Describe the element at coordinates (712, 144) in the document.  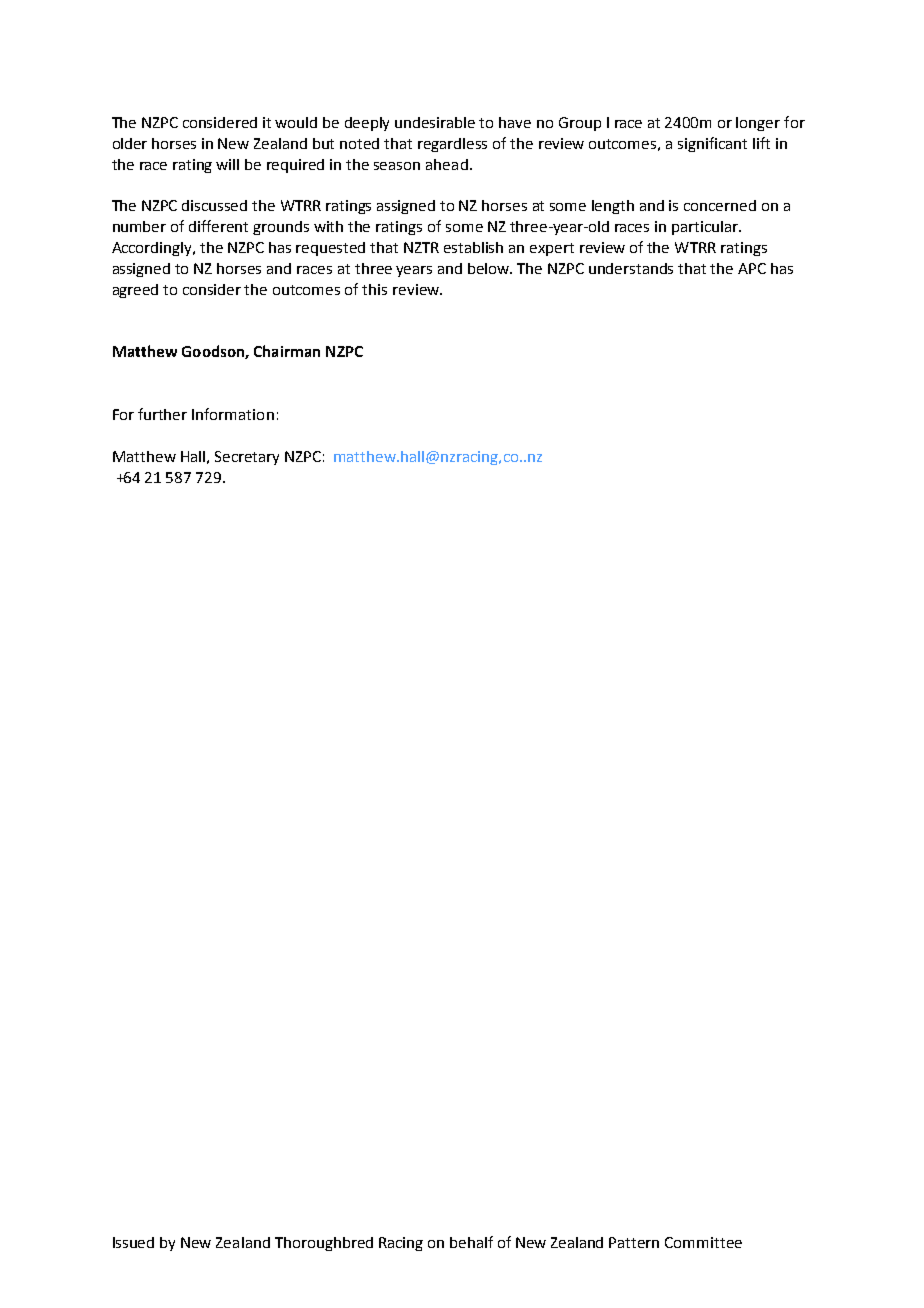
I see `significant` at that location.
